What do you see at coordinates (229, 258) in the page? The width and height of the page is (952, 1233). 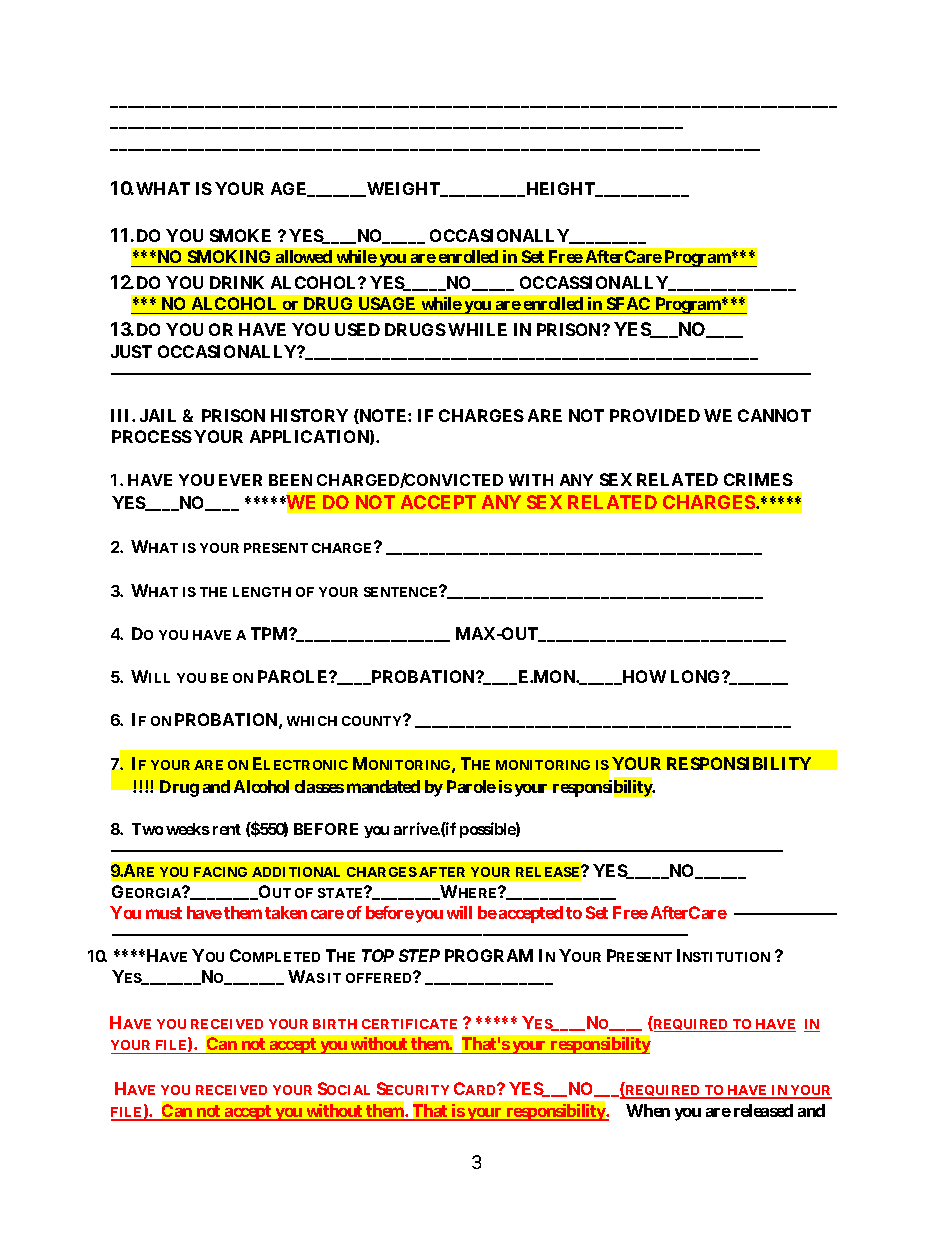 I see `SMOKING` at bounding box center [229, 258].
